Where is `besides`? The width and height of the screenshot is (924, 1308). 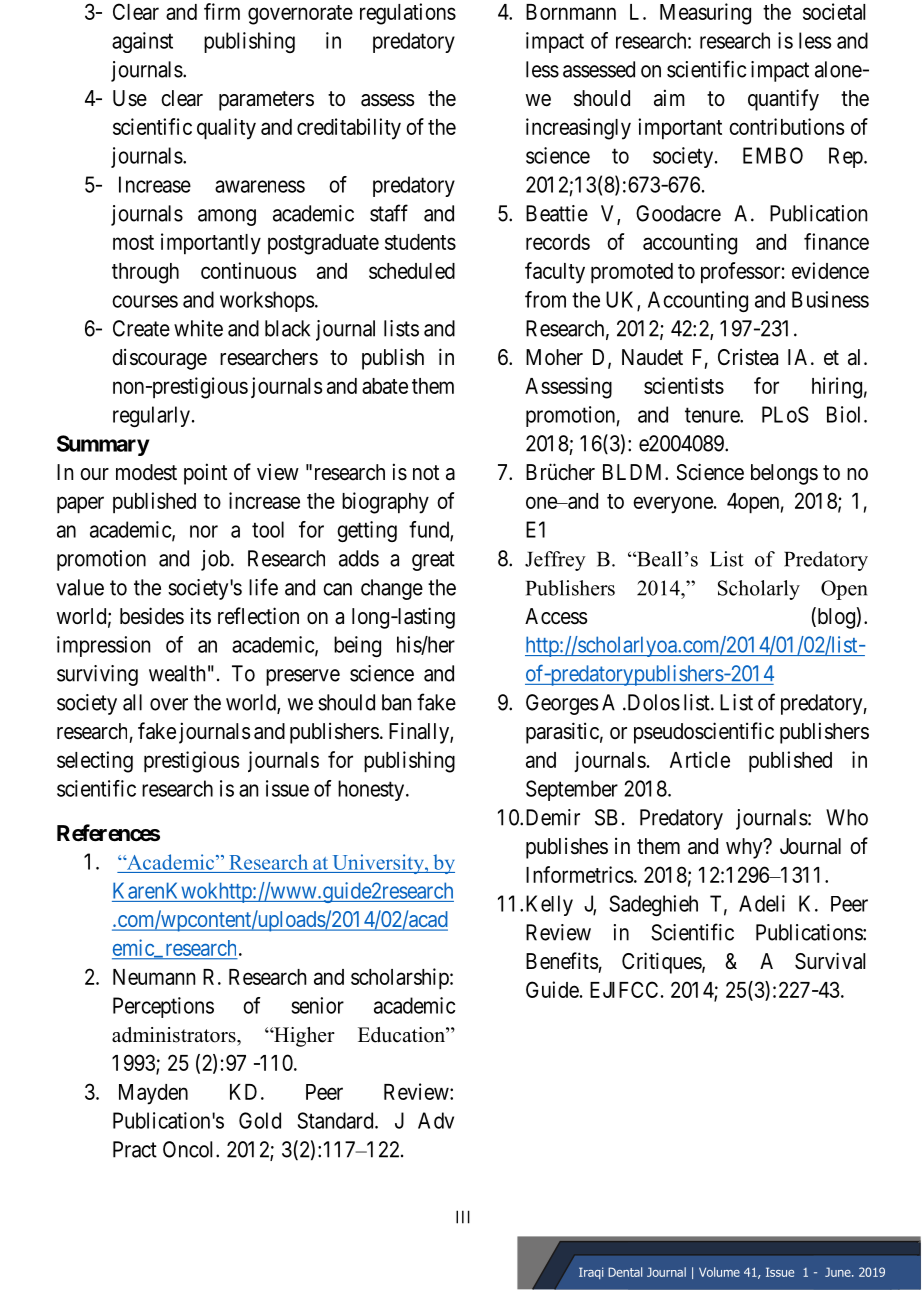 besides is located at coordinates (152, 616).
